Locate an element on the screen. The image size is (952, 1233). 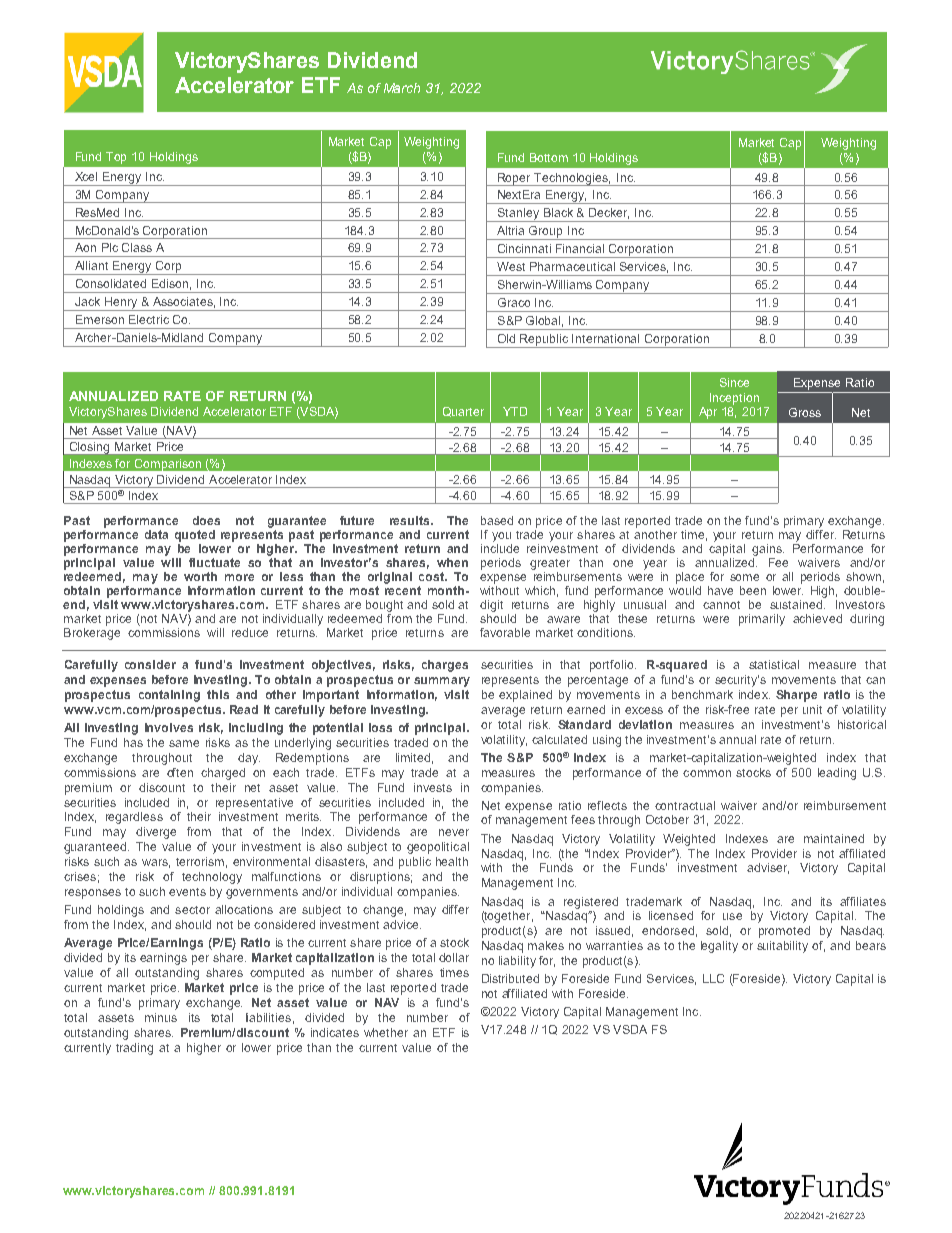
explained is located at coordinates (525, 696).
